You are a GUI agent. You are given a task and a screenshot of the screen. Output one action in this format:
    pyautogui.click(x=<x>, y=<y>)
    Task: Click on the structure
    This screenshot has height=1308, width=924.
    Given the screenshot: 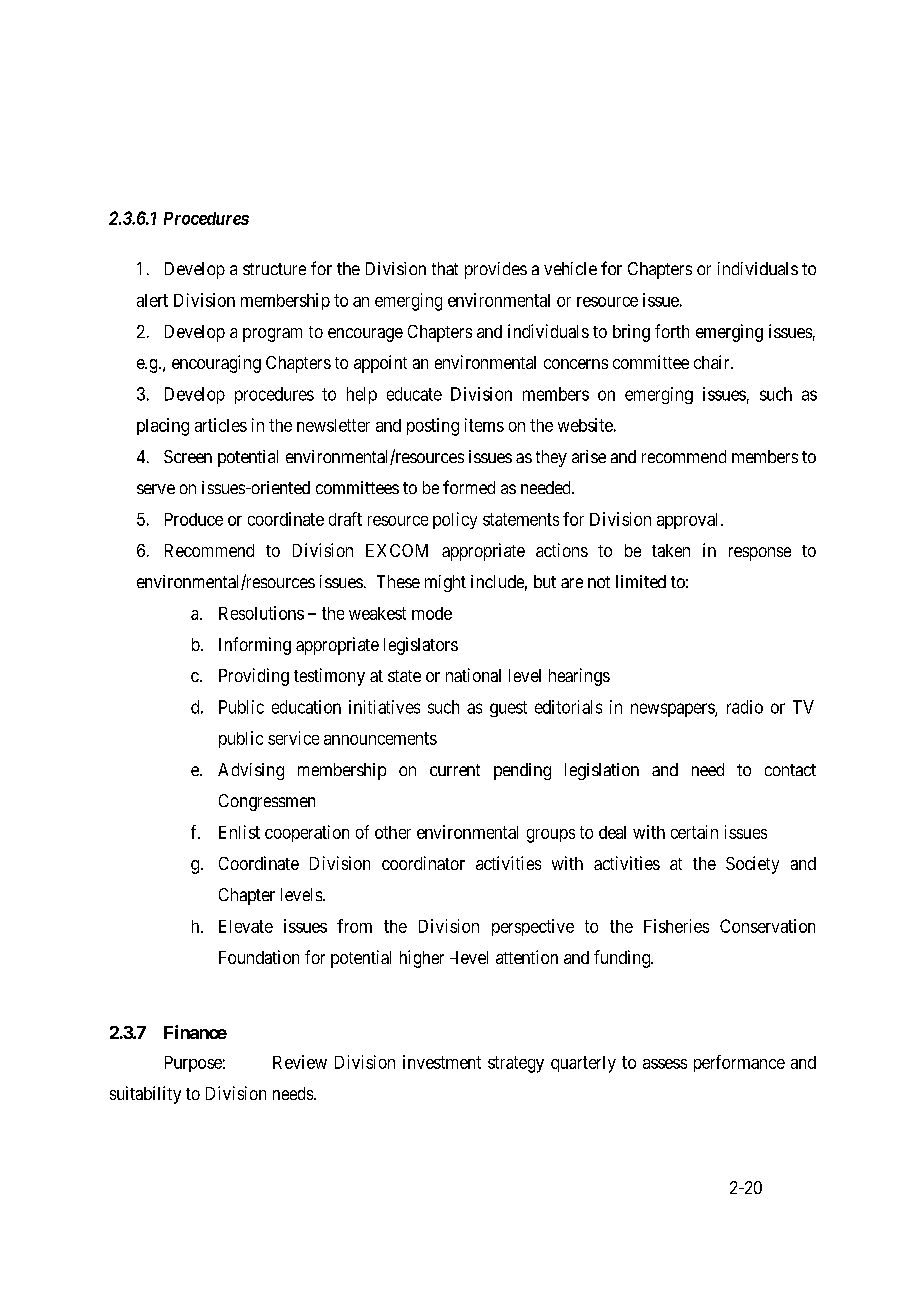 What is the action you would take?
    pyautogui.click(x=274, y=269)
